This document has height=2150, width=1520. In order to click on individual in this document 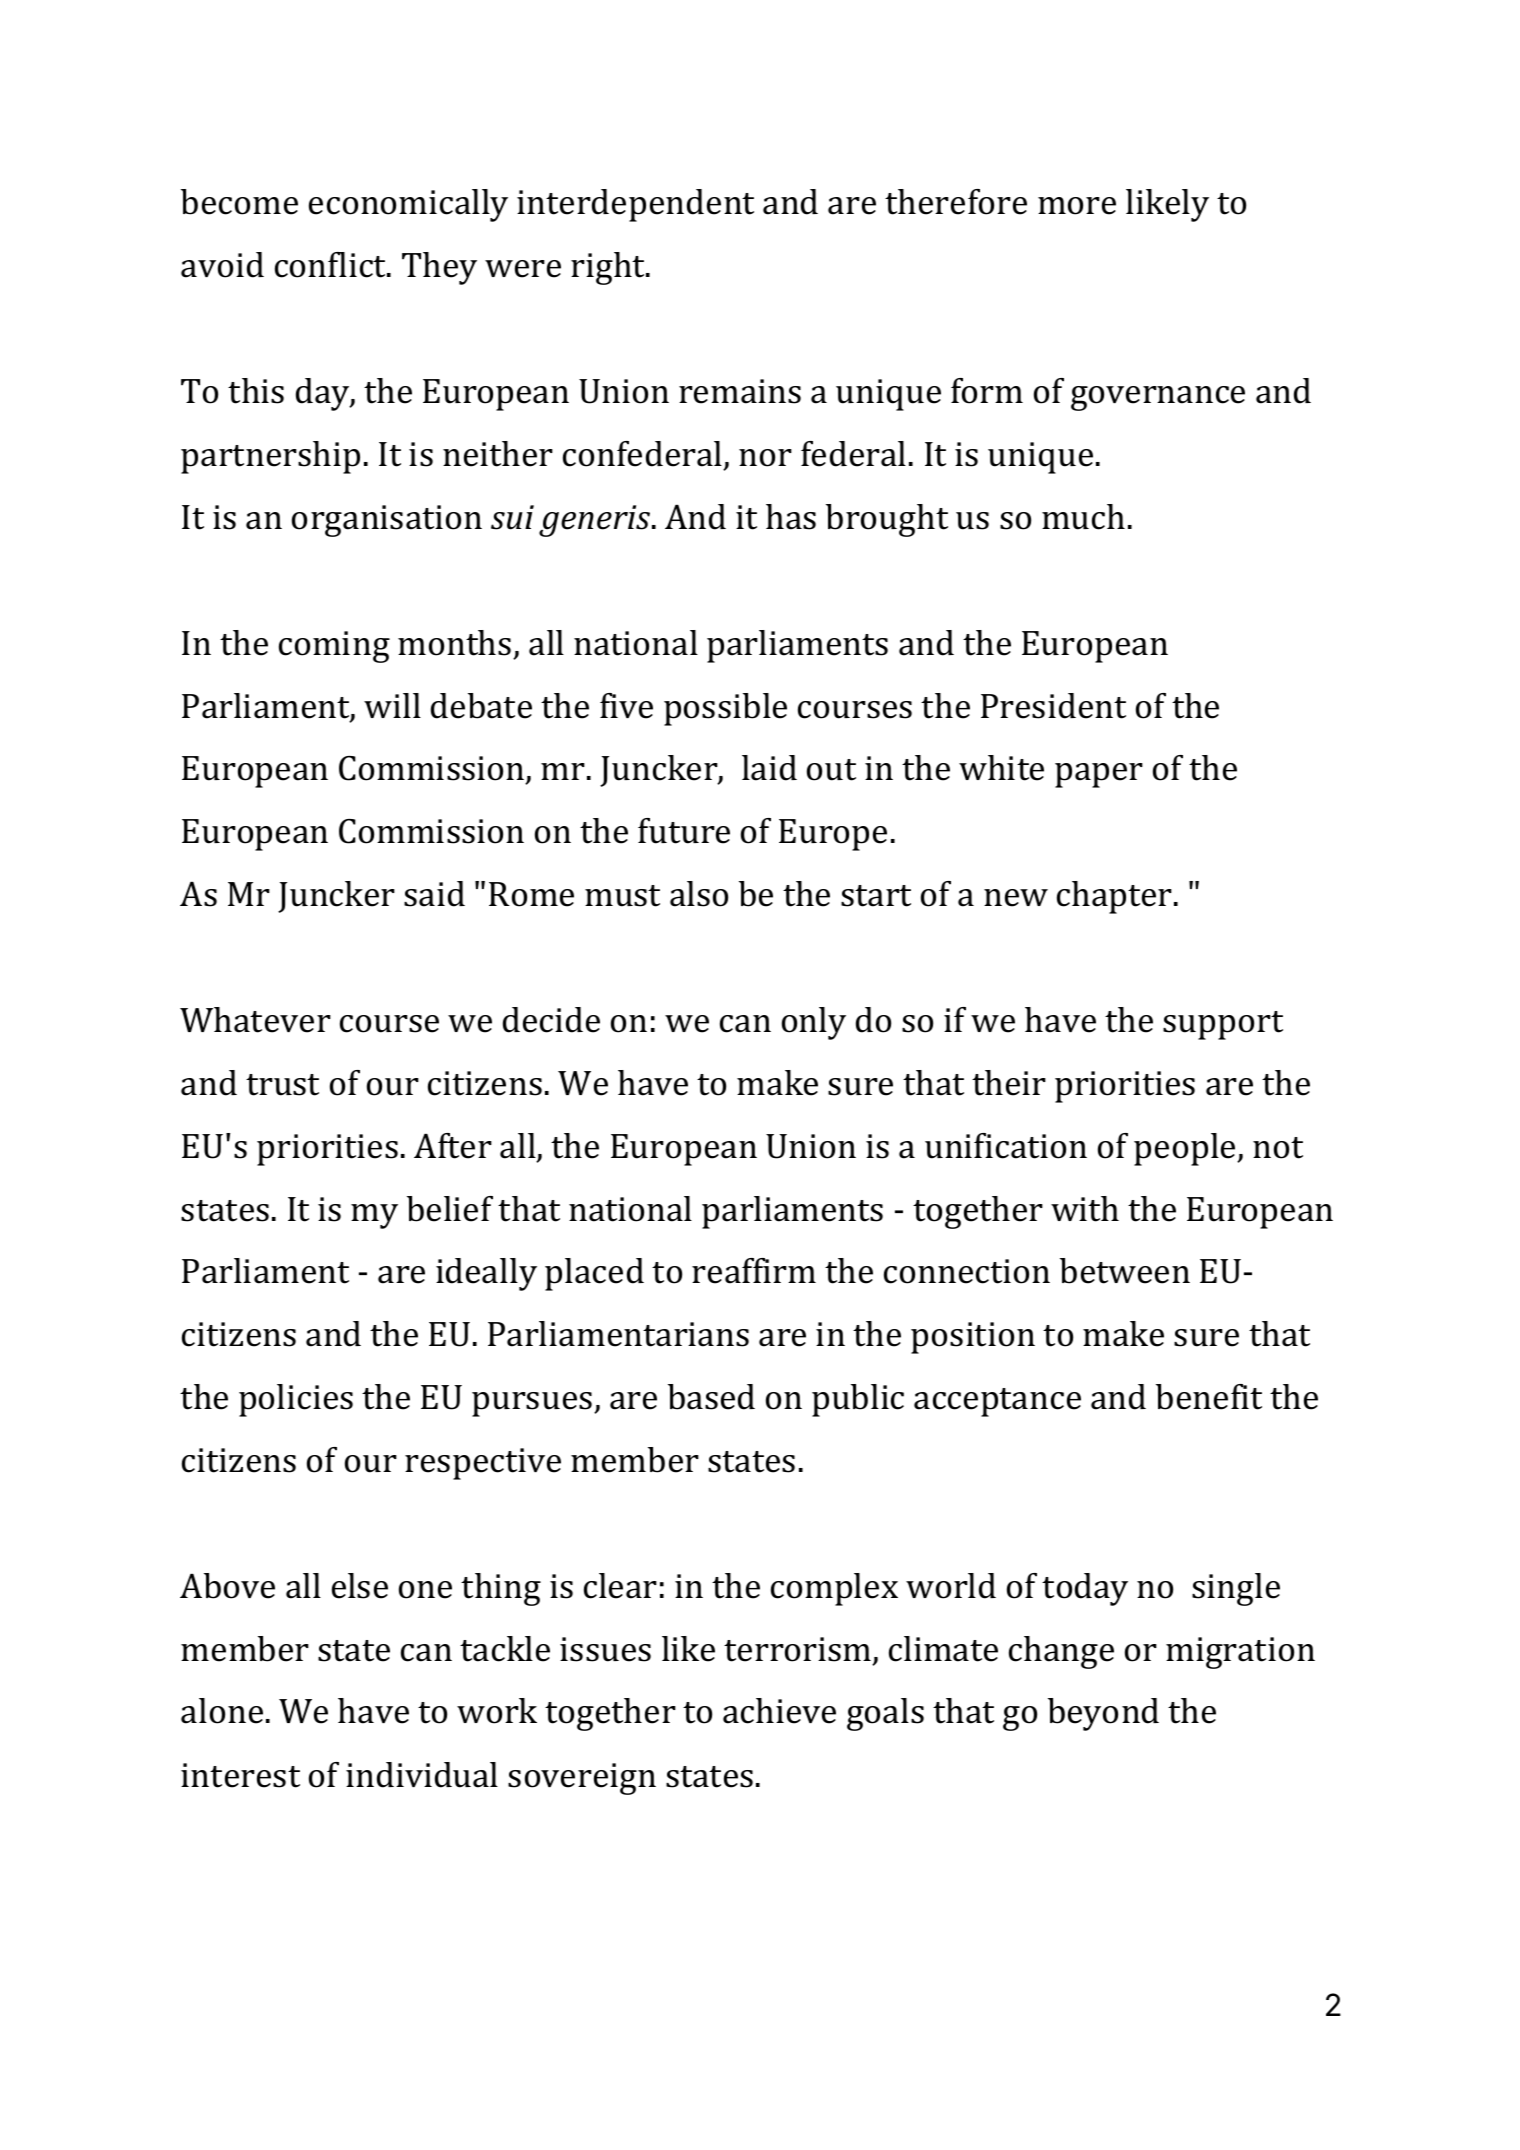, I will do `click(422, 1775)`.
